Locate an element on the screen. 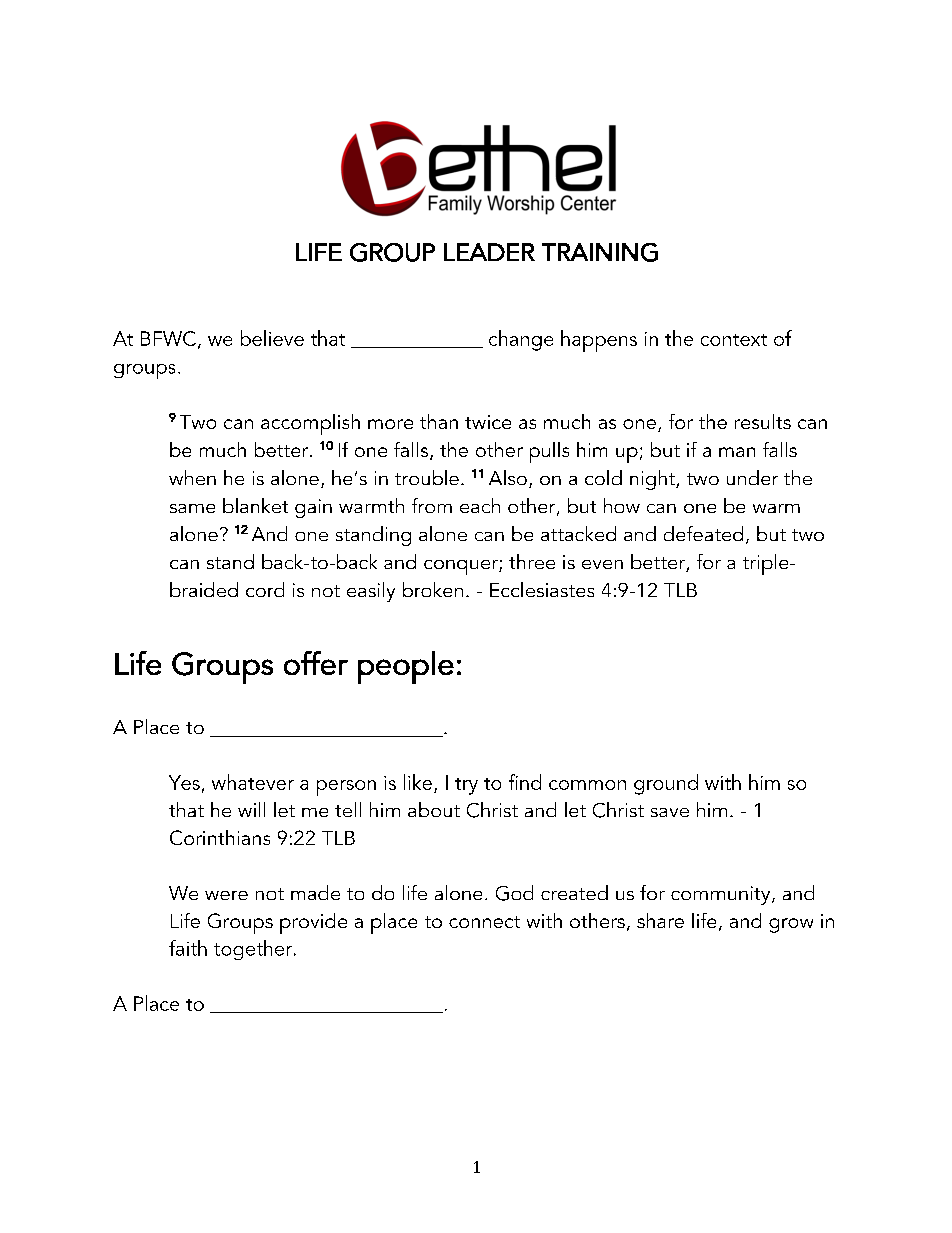 This screenshot has height=1233, width=952. under is located at coordinates (752, 477).
